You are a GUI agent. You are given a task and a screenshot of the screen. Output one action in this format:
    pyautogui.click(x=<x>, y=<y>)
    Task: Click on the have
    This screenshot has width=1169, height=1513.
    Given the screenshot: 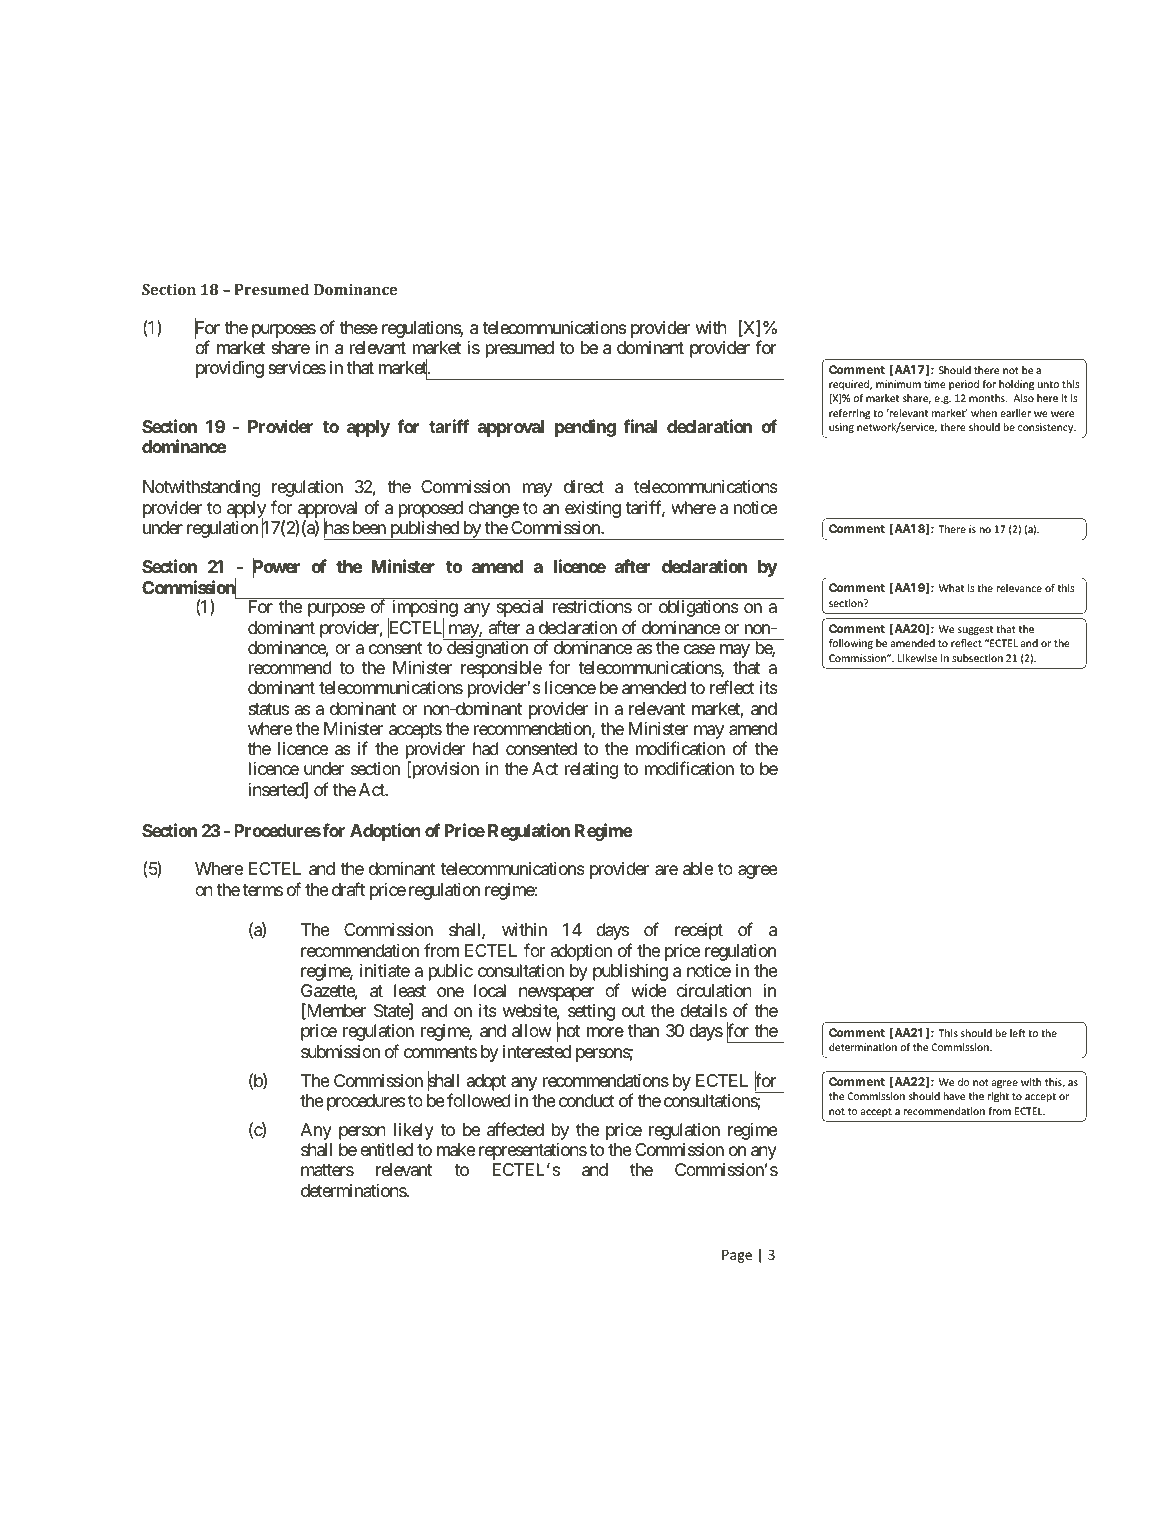 What is the action you would take?
    pyautogui.click(x=954, y=1096)
